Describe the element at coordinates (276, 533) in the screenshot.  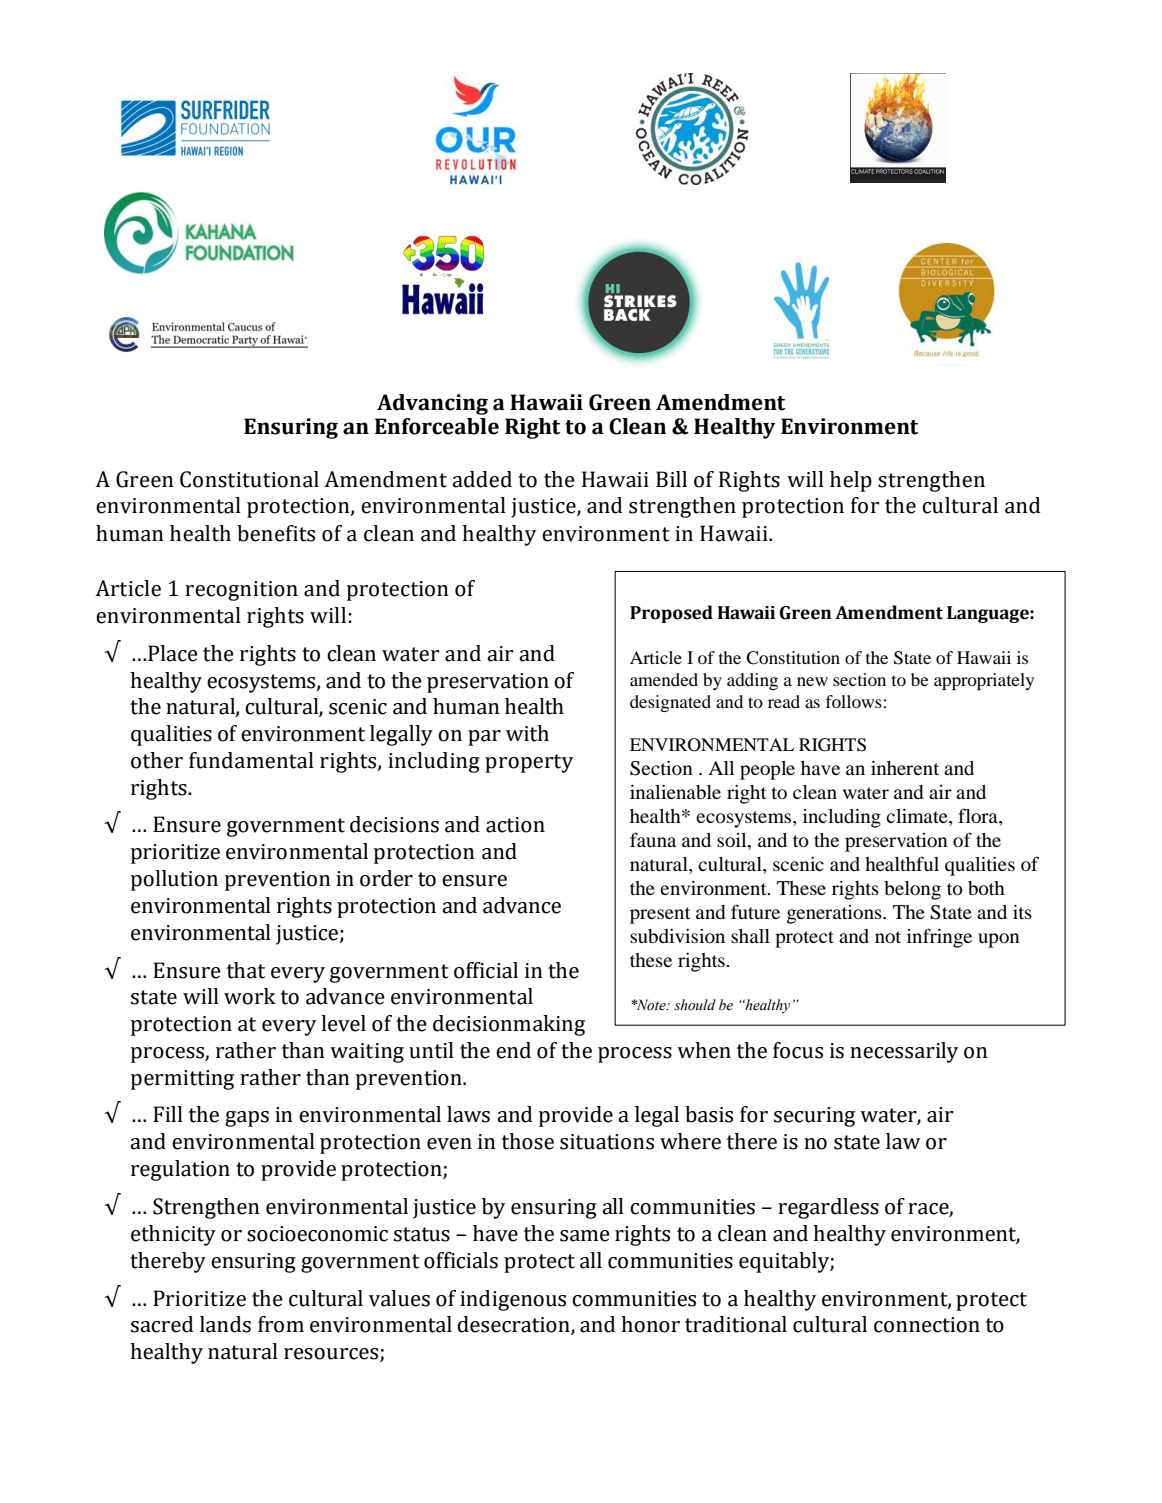
I see `benefits` at that location.
